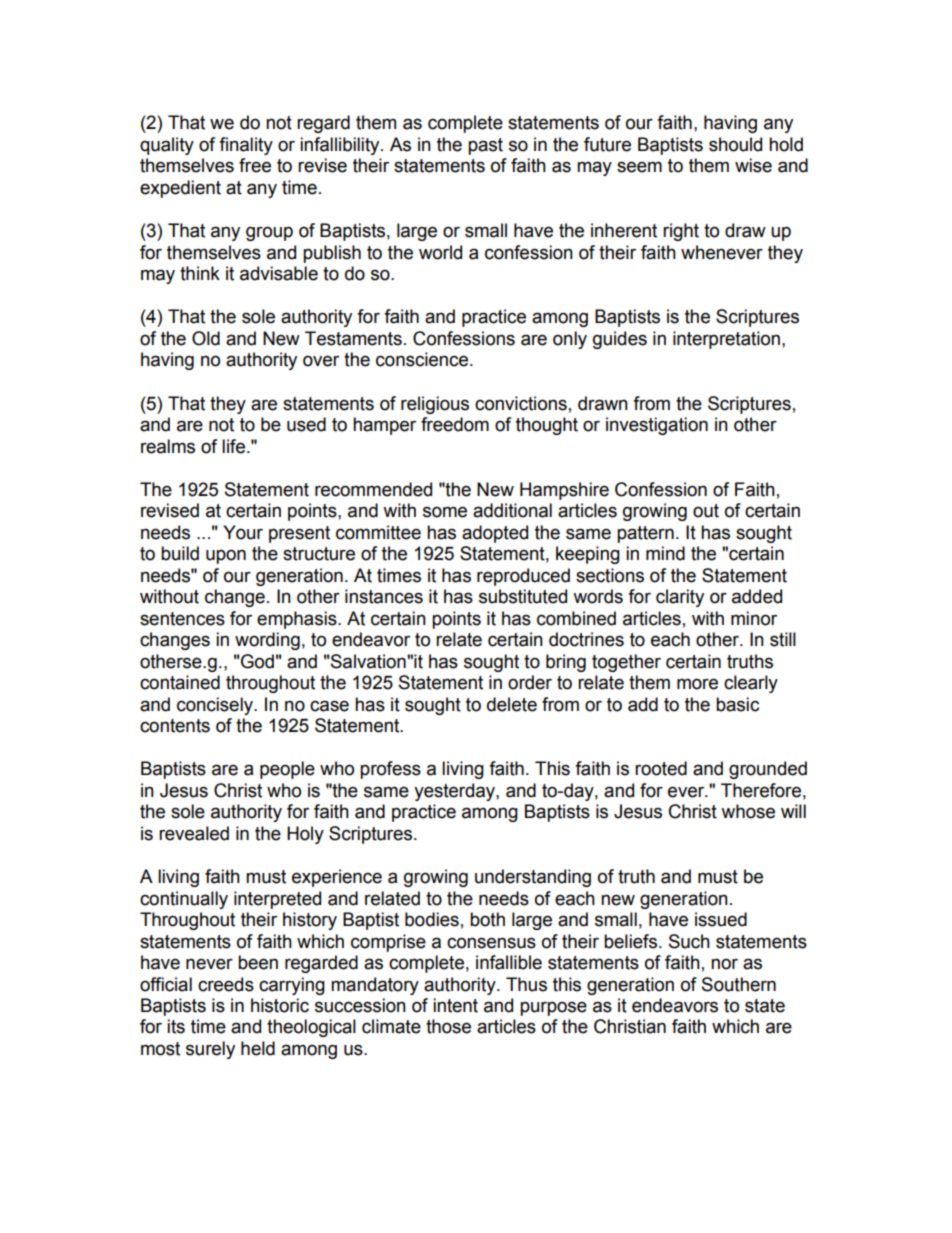 The height and width of the screenshot is (1233, 952). I want to click on those, so click(448, 1026).
